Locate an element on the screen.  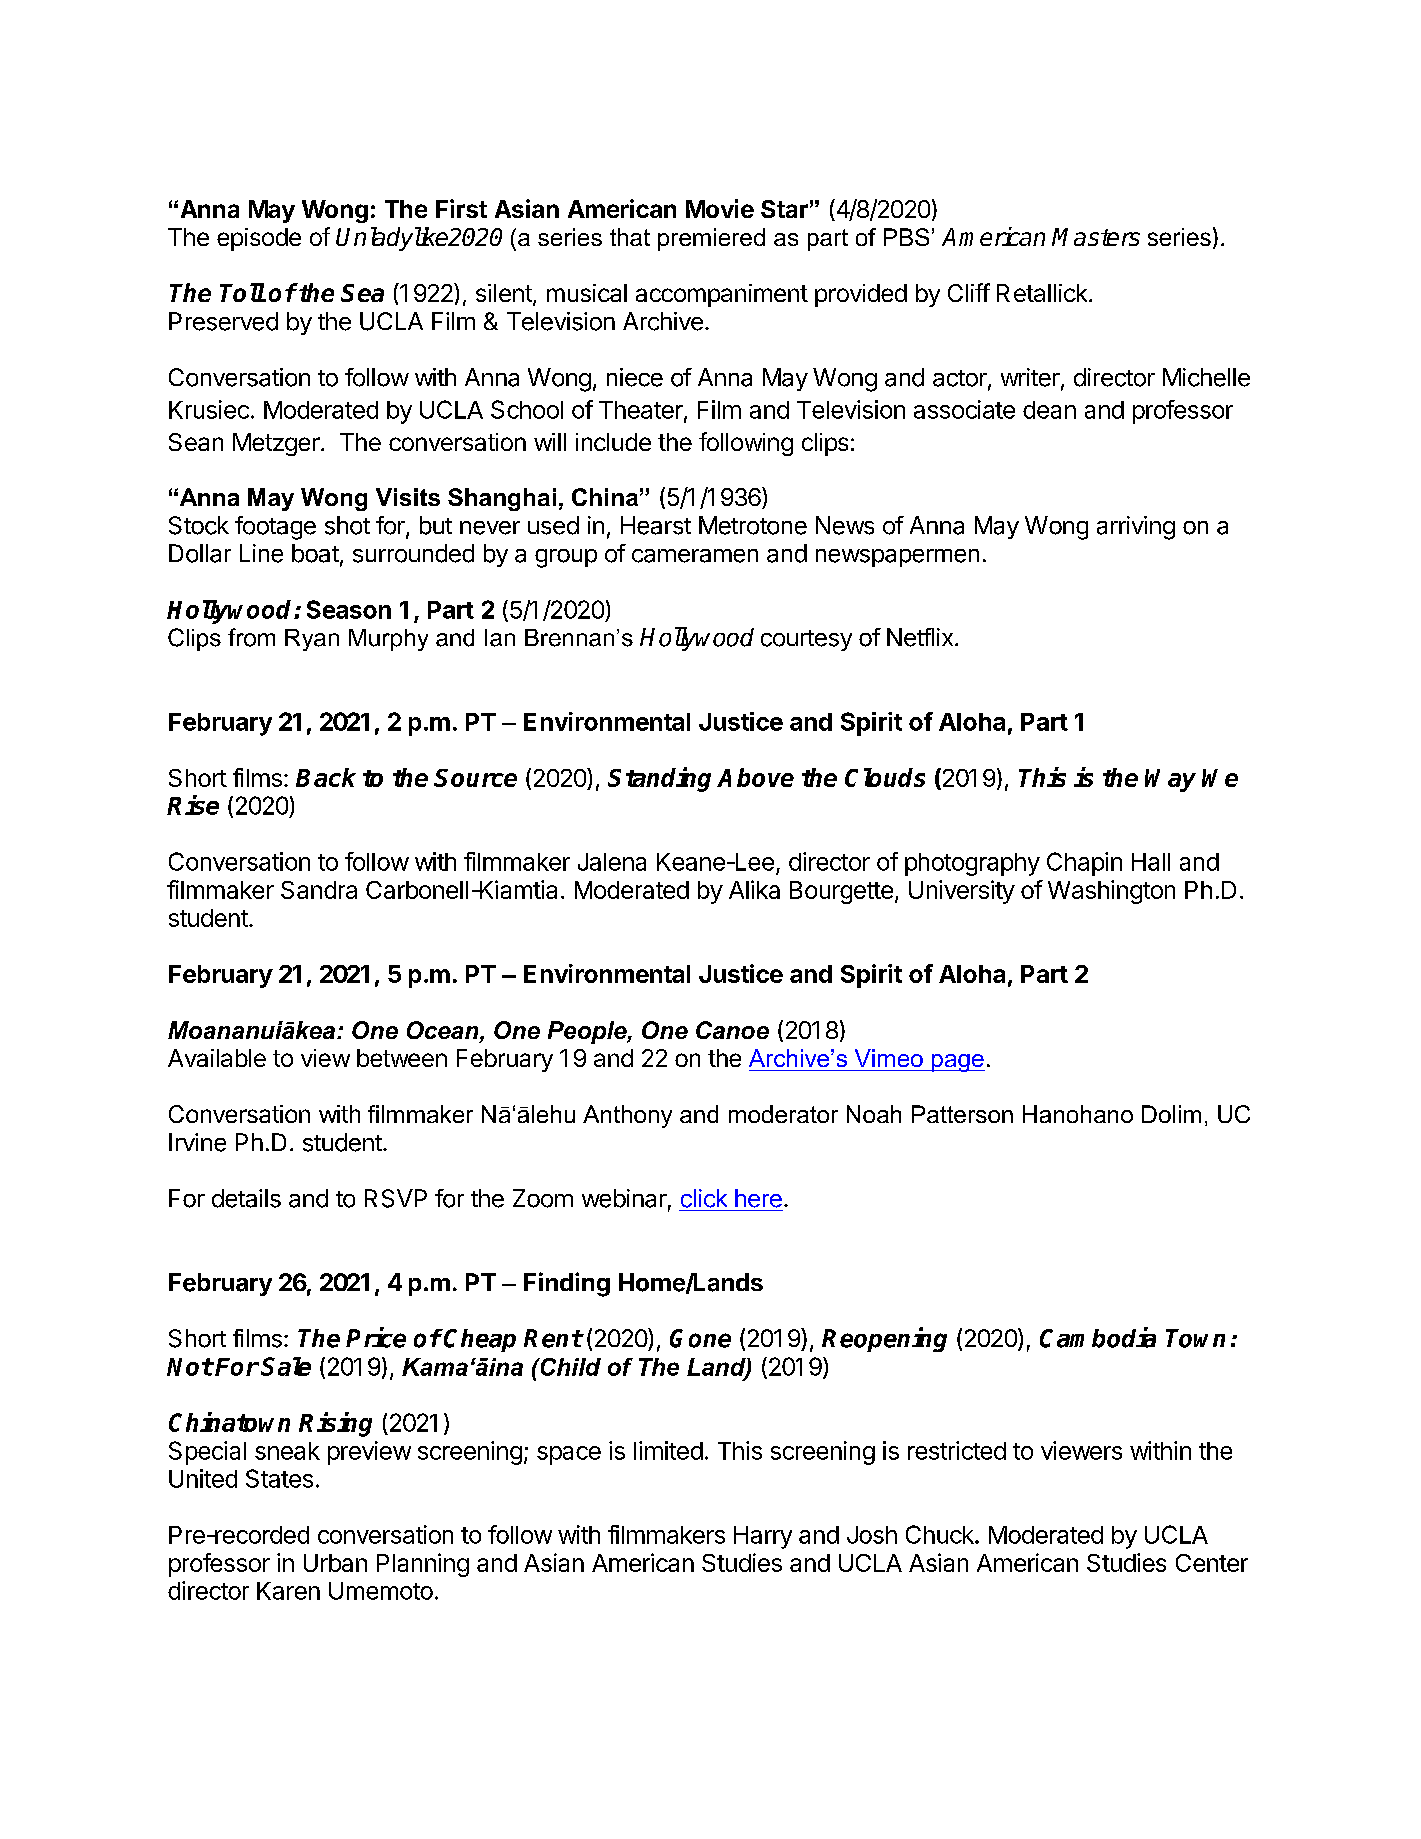
Urban is located at coordinates (335, 1563).
